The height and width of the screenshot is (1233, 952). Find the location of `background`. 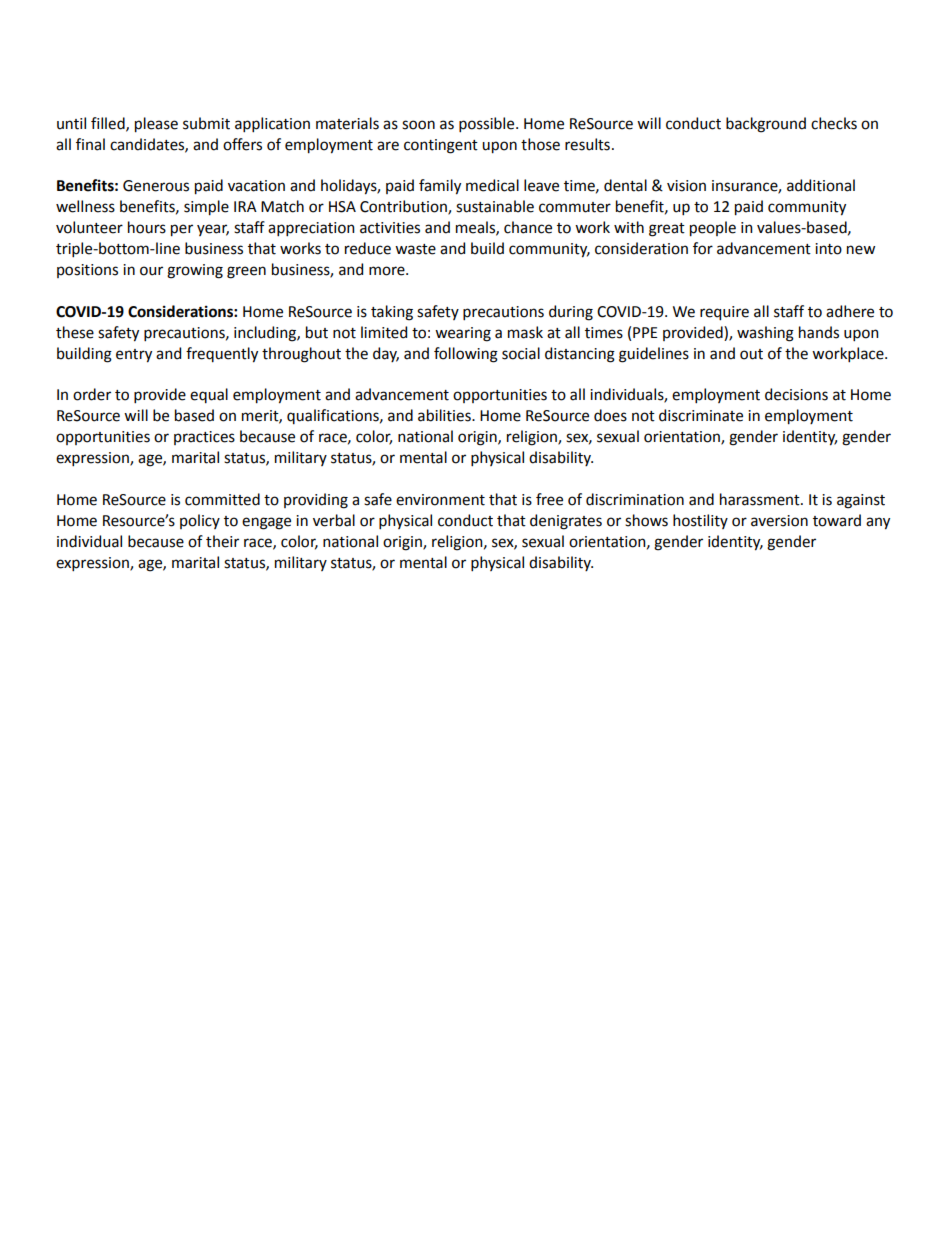

background is located at coordinates (766, 125).
